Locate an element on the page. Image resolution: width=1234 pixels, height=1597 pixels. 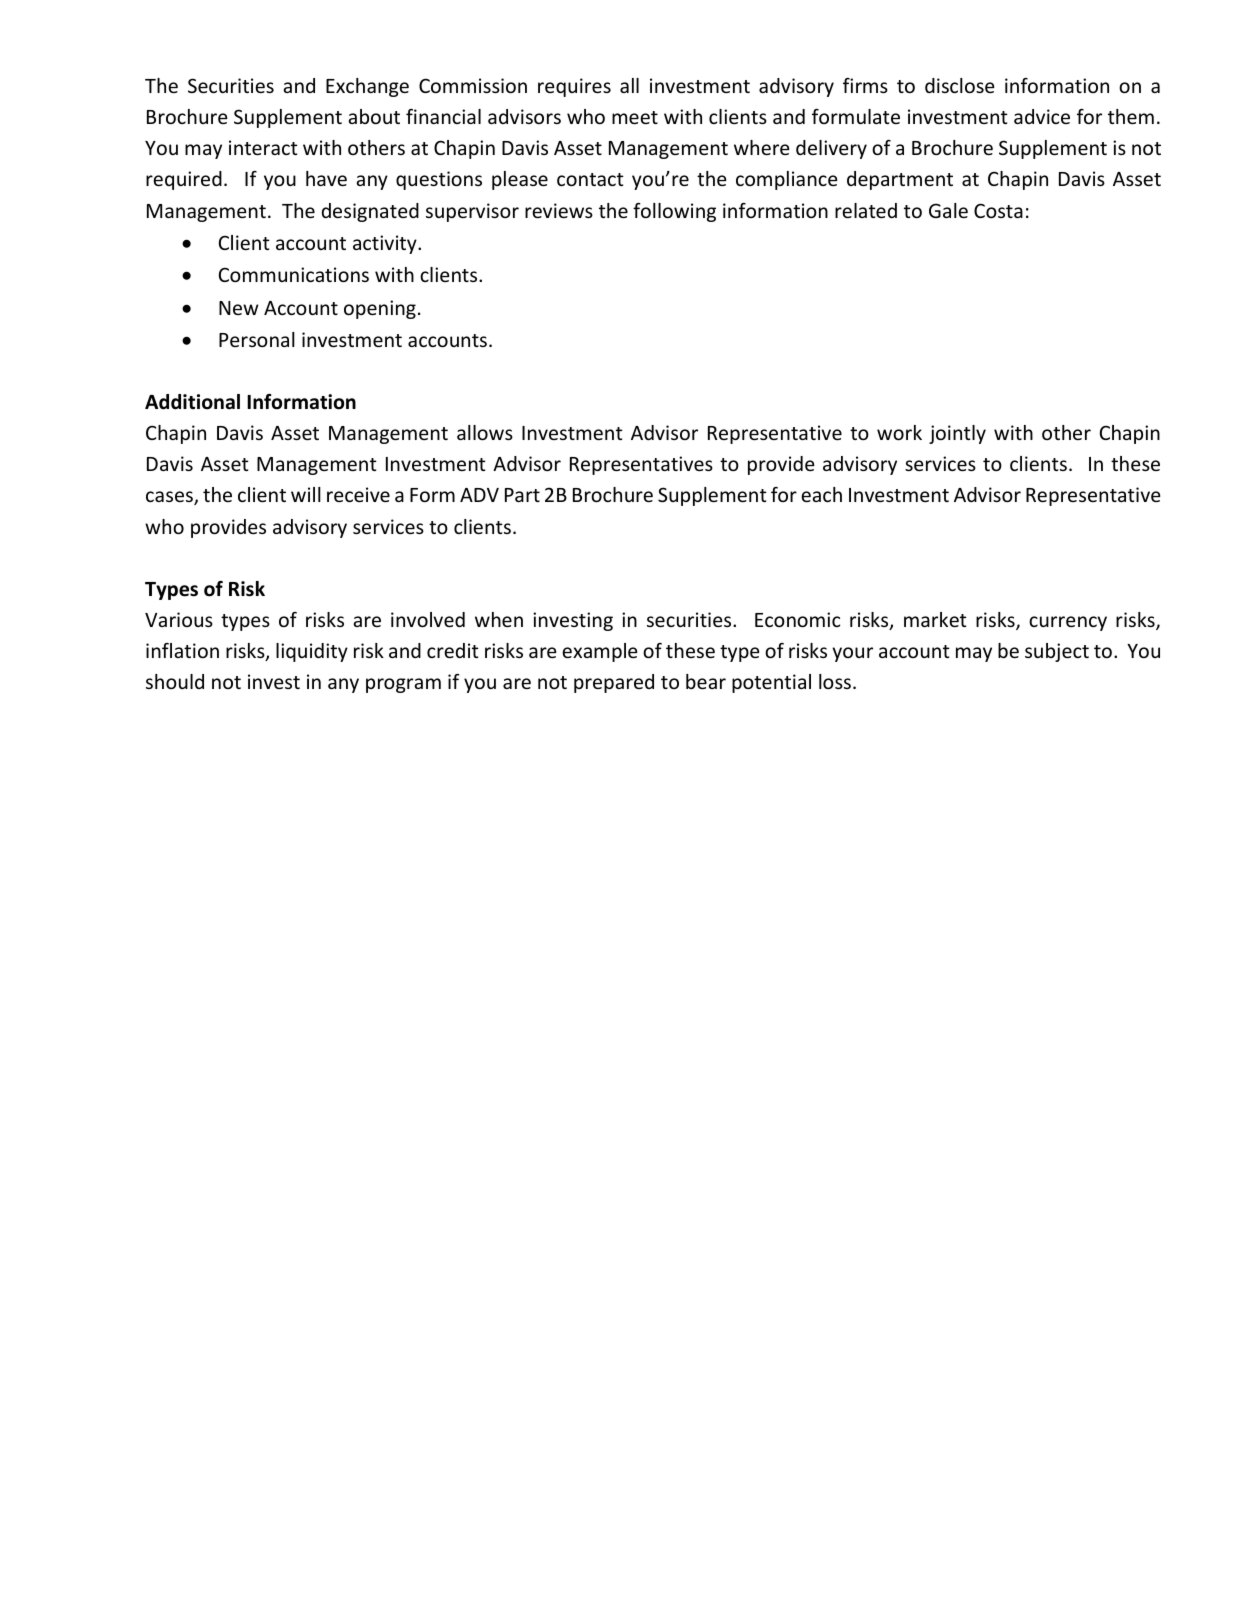
Communications is located at coordinates (294, 274).
